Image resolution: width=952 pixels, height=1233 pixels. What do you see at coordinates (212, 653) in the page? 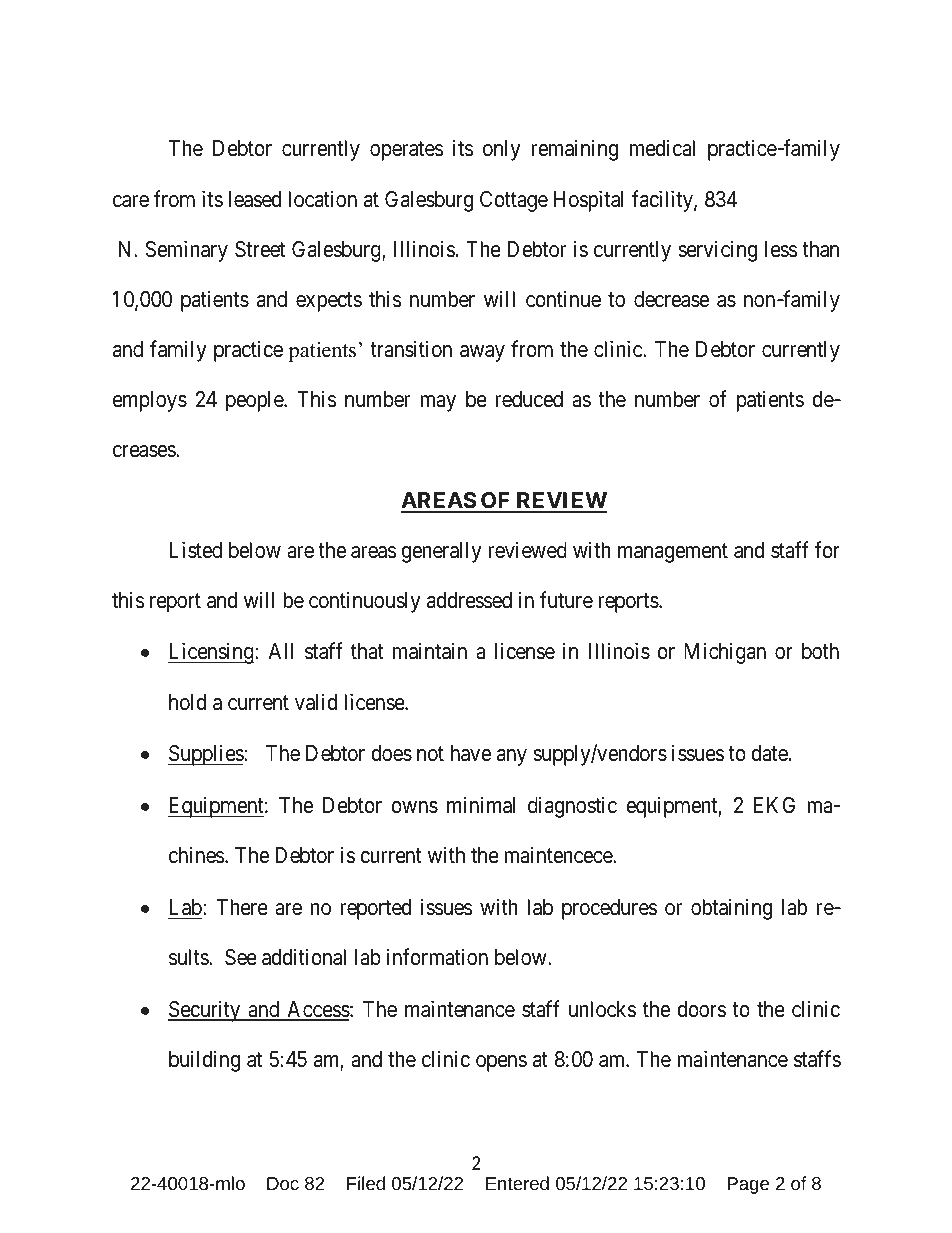
I see `Licensing` at bounding box center [212, 653].
